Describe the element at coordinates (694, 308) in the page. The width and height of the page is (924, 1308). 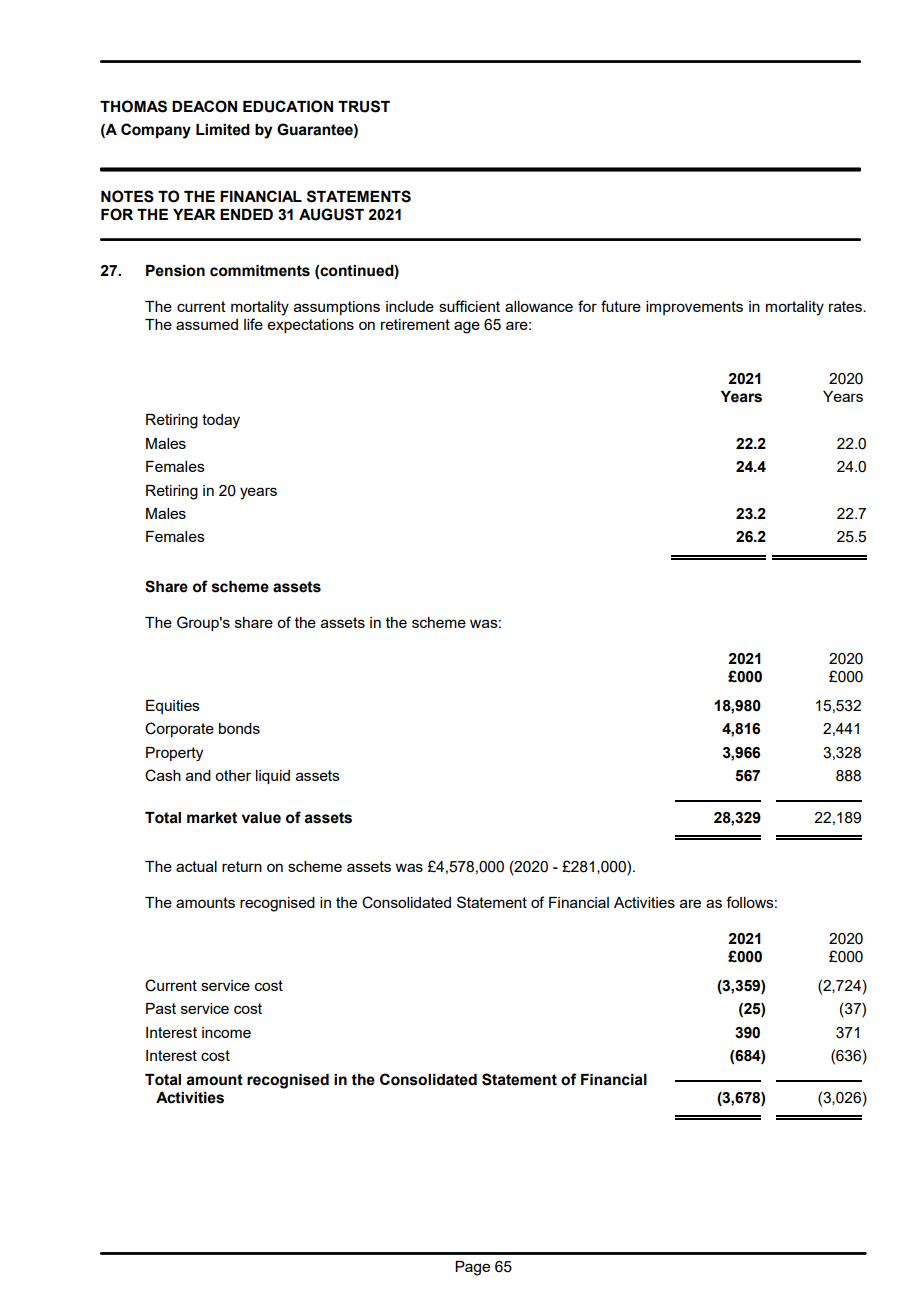
I see `improvements` at that location.
